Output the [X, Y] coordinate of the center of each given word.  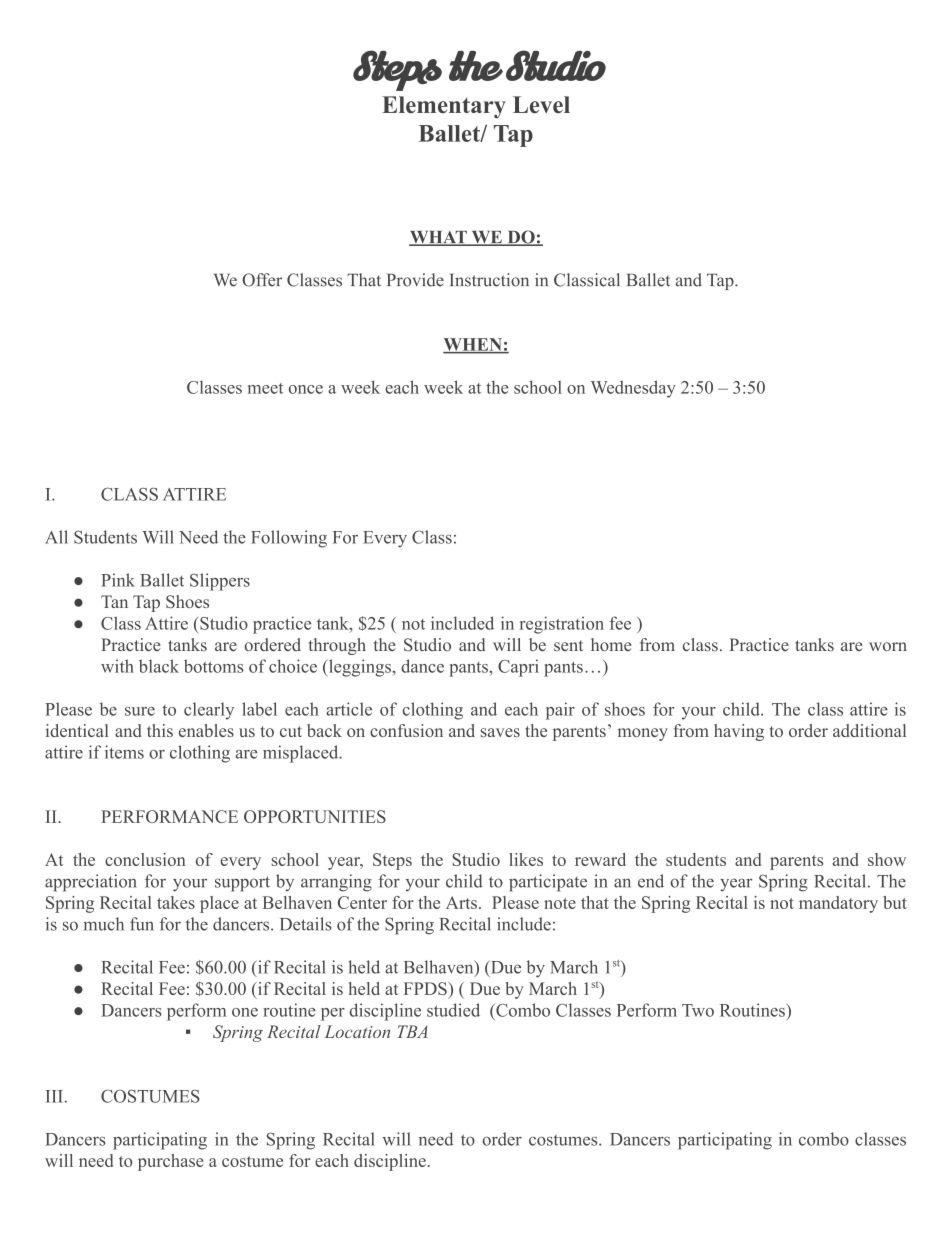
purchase [171, 1162]
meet [265, 388]
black [159, 666]
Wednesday [633, 389]
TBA [412, 1031]
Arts [461, 902]
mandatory [838, 904]
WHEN [473, 345]
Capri [518, 668]
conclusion [145, 859]
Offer [262, 280]
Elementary [444, 107]
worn [888, 646]
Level [541, 105]
